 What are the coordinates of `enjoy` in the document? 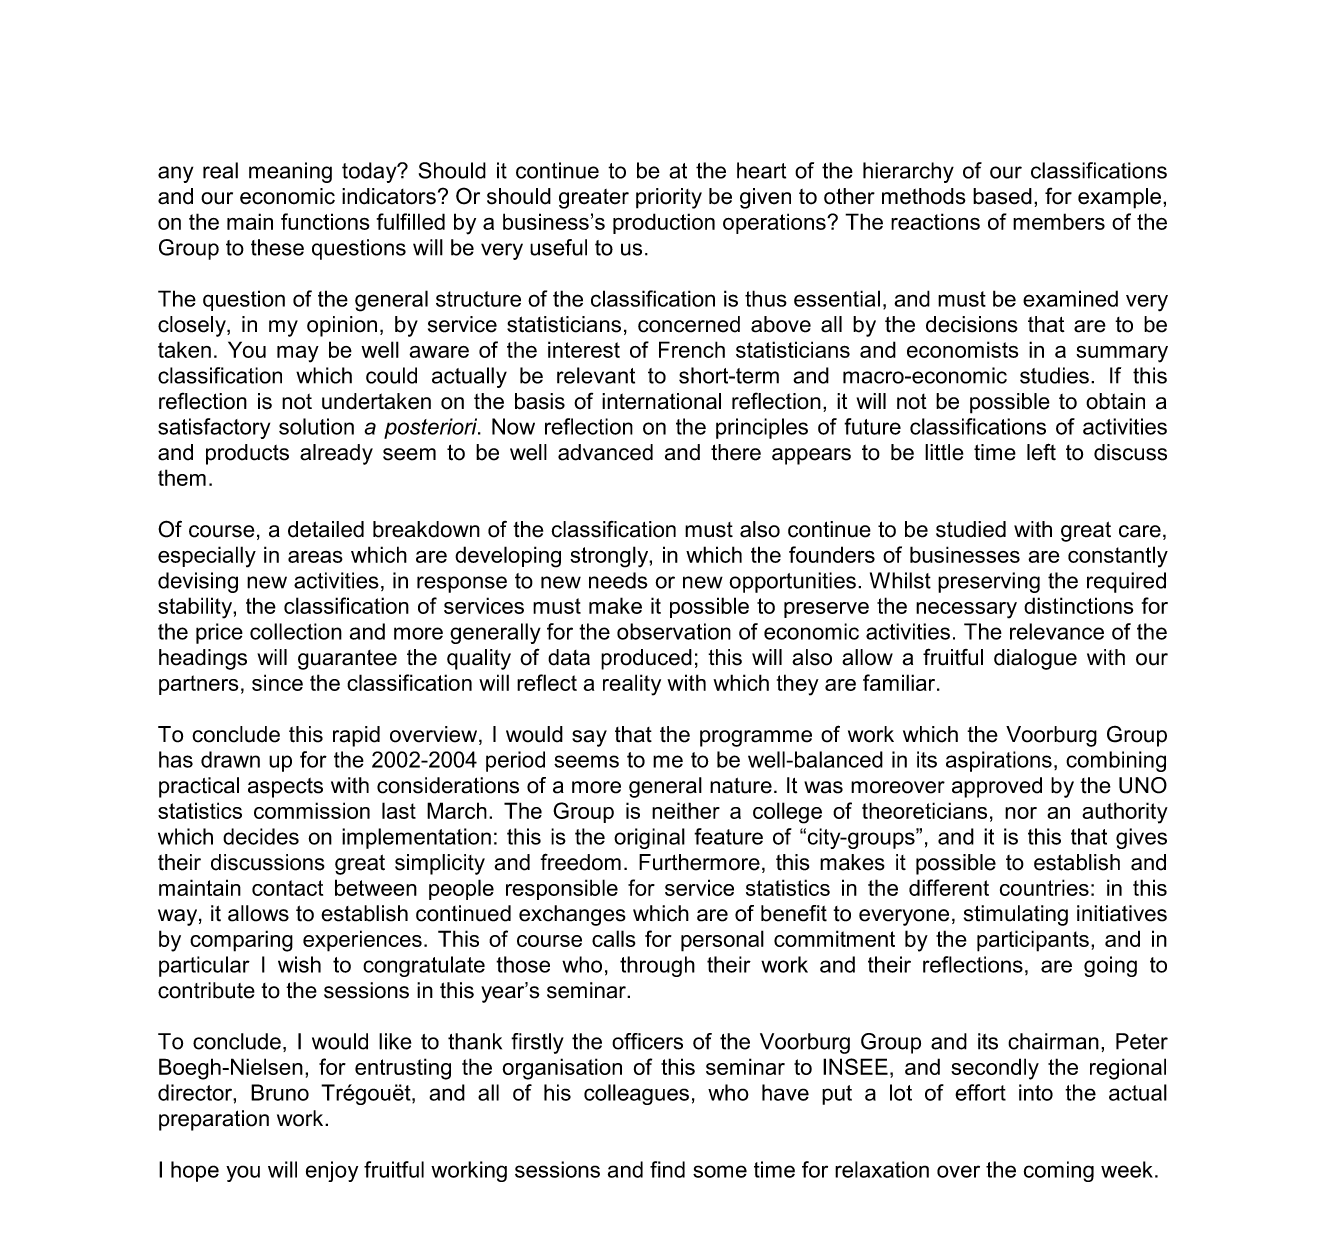 It's located at (332, 1171).
